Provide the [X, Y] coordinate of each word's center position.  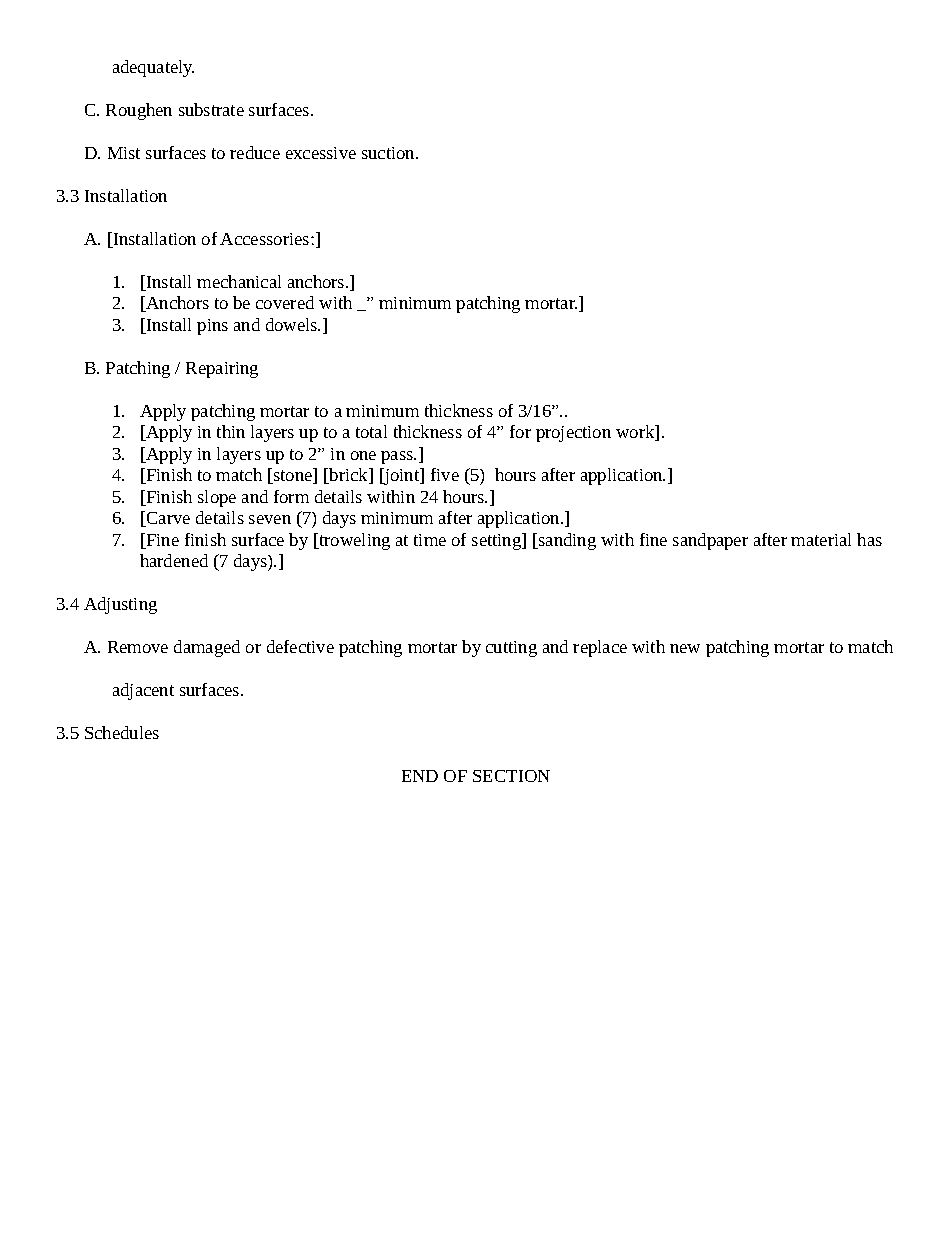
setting [498, 541]
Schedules [122, 732]
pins [212, 327]
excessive [321, 153]
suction [389, 153]
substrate [211, 109]
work [636, 433]
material [821, 539]
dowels [293, 324]
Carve [167, 519]
